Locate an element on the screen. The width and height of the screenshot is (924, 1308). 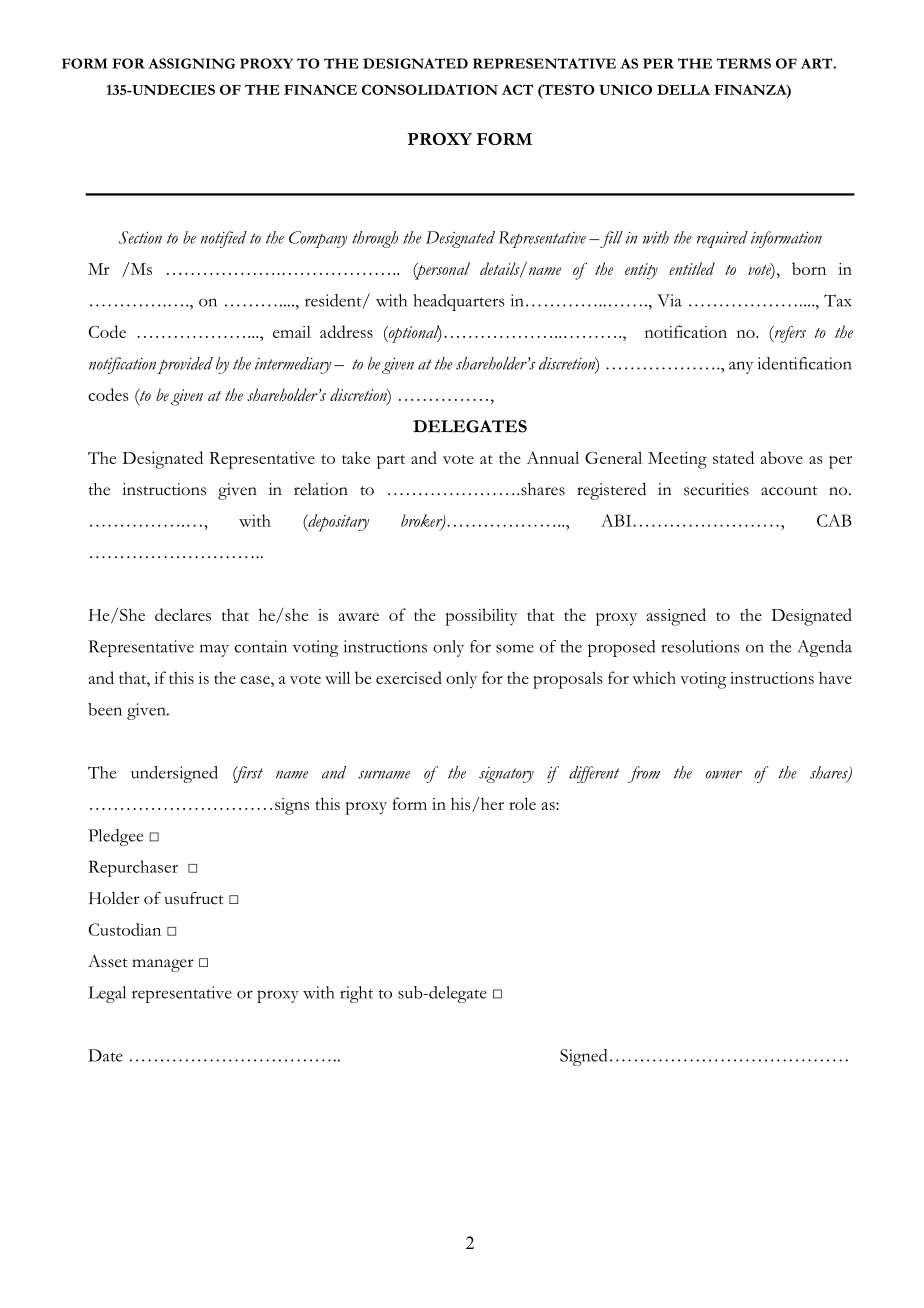
Annual is located at coordinates (553, 457).
